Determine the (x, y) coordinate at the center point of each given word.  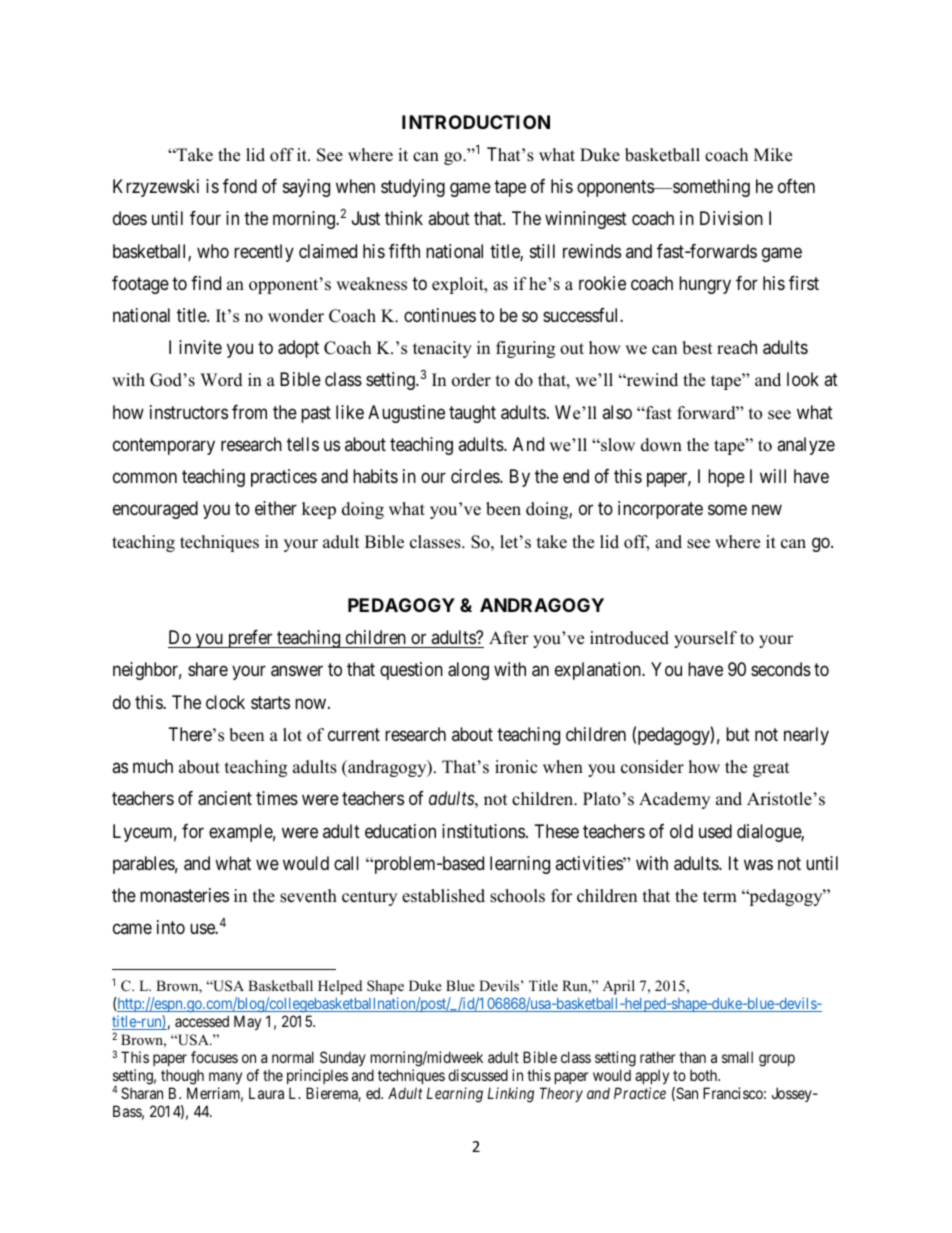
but (738, 734)
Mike (773, 155)
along (468, 671)
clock (225, 702)
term (720, 897)
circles (476, 476)
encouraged (155, 510)
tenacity (442, 349)
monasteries (184, 895)
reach (737, 347)
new (767, 510)
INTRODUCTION (476, 122)
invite (200, 347)
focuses (214, 1057)
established (443, 896)
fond (240, 186)
